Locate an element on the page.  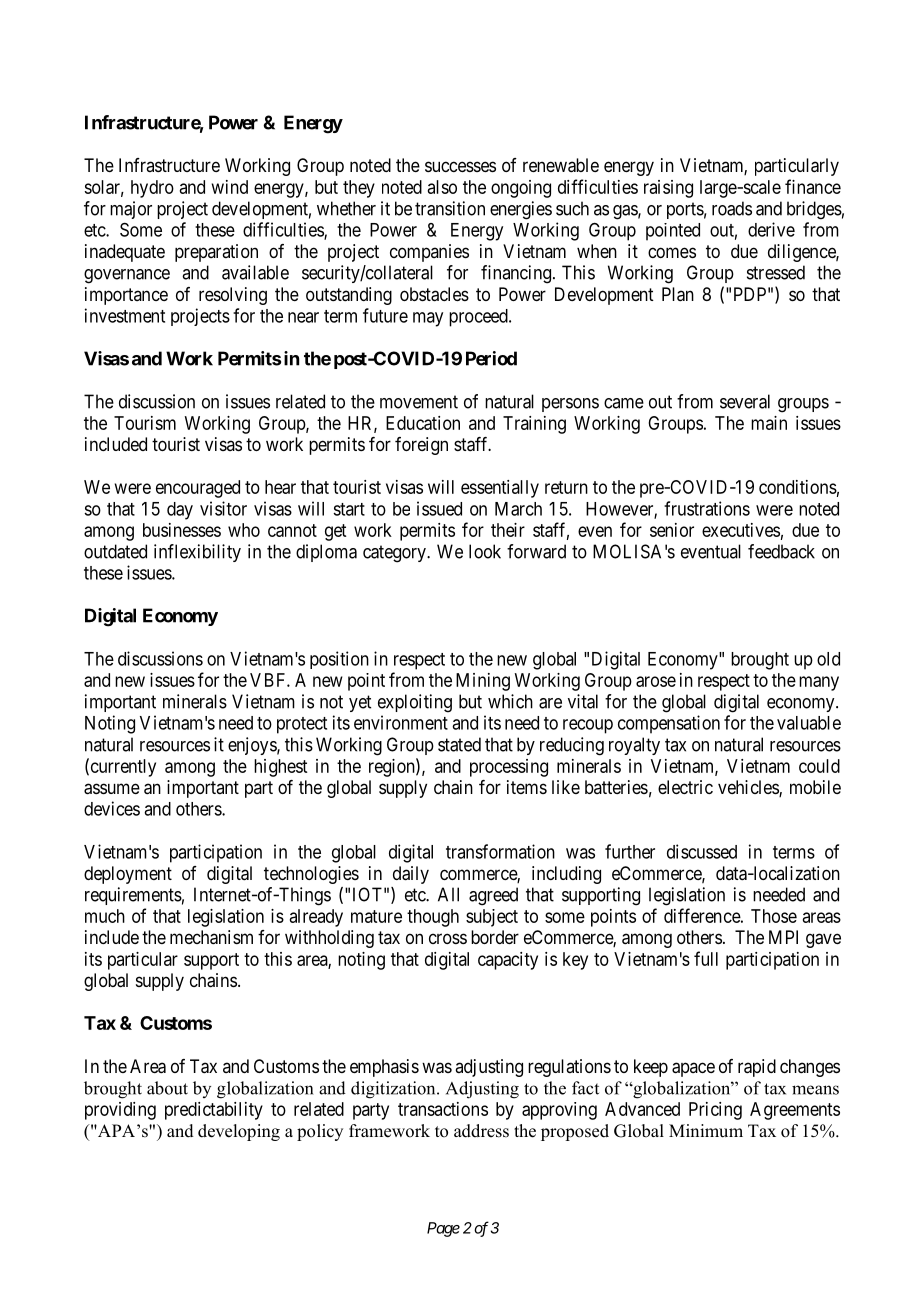
developing is located at coordinates (239, 1132).
